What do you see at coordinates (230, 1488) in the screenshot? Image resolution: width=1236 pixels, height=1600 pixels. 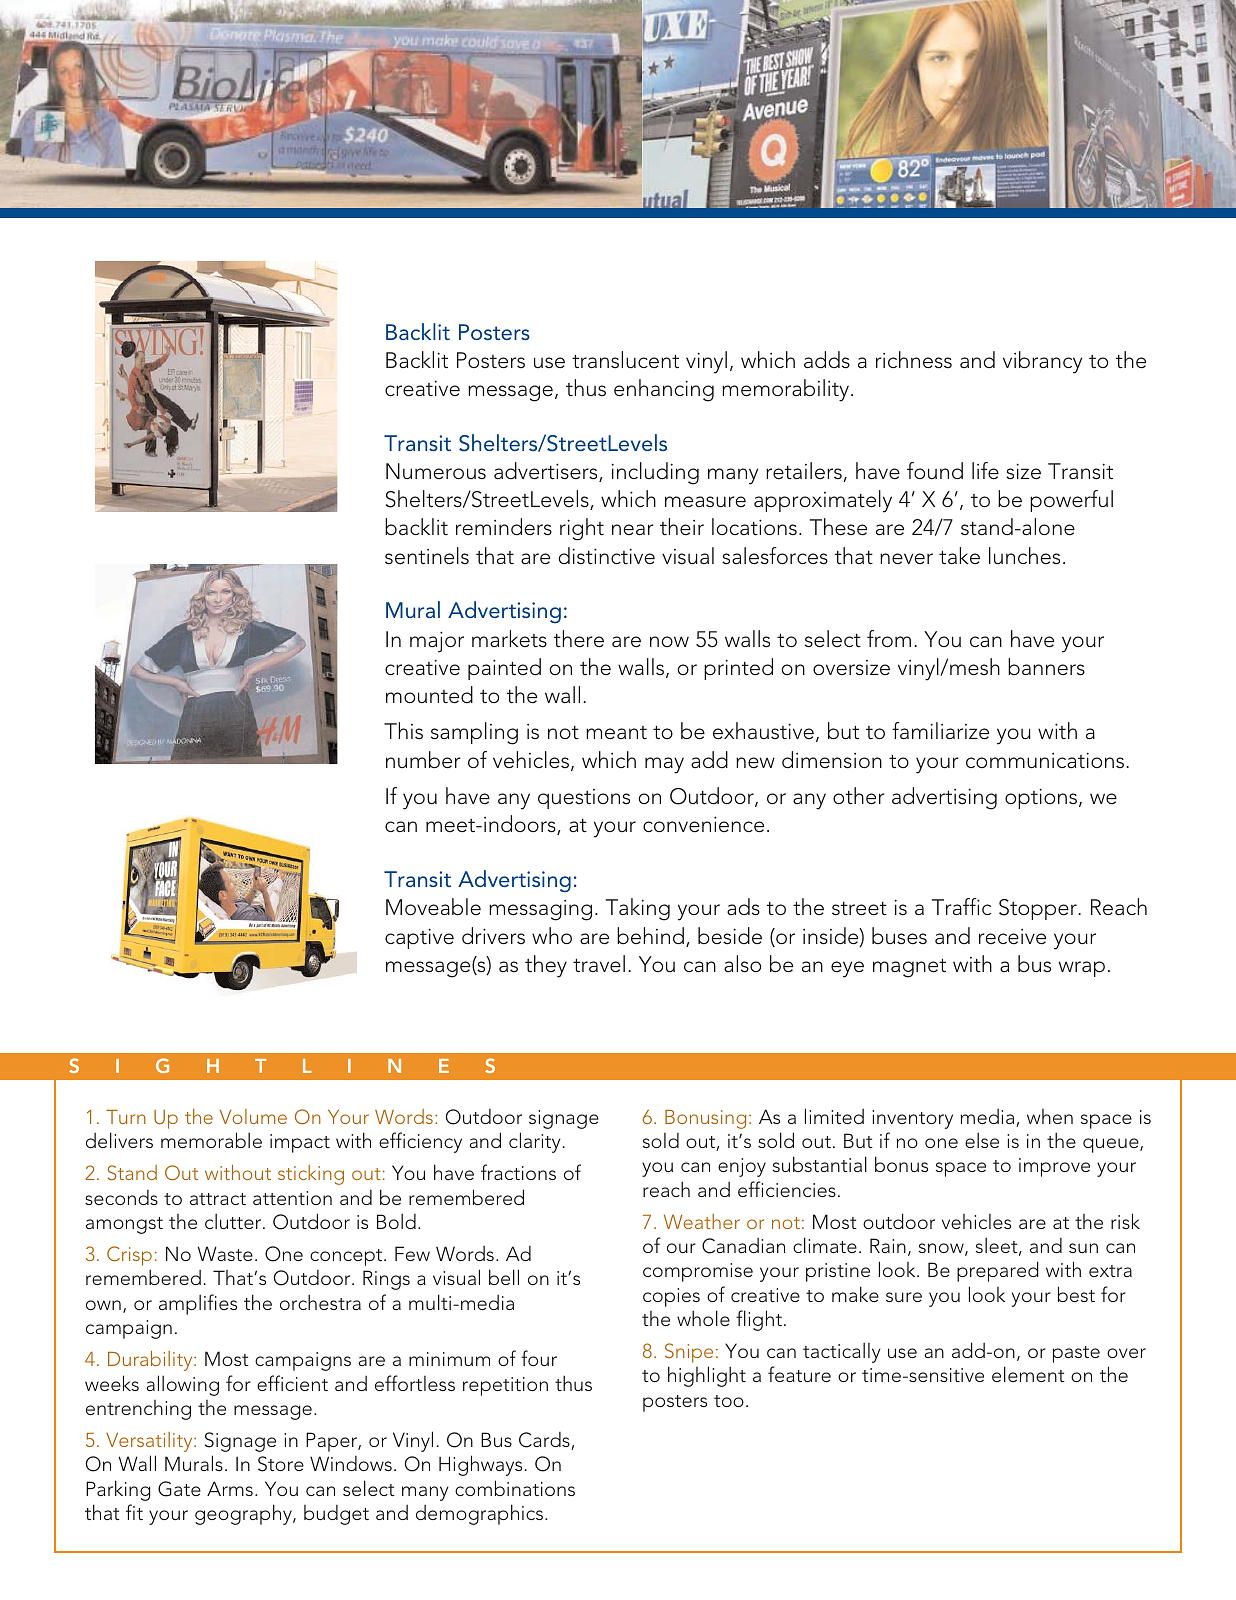 I see `Arms` at bounding box center [230, 1488].
